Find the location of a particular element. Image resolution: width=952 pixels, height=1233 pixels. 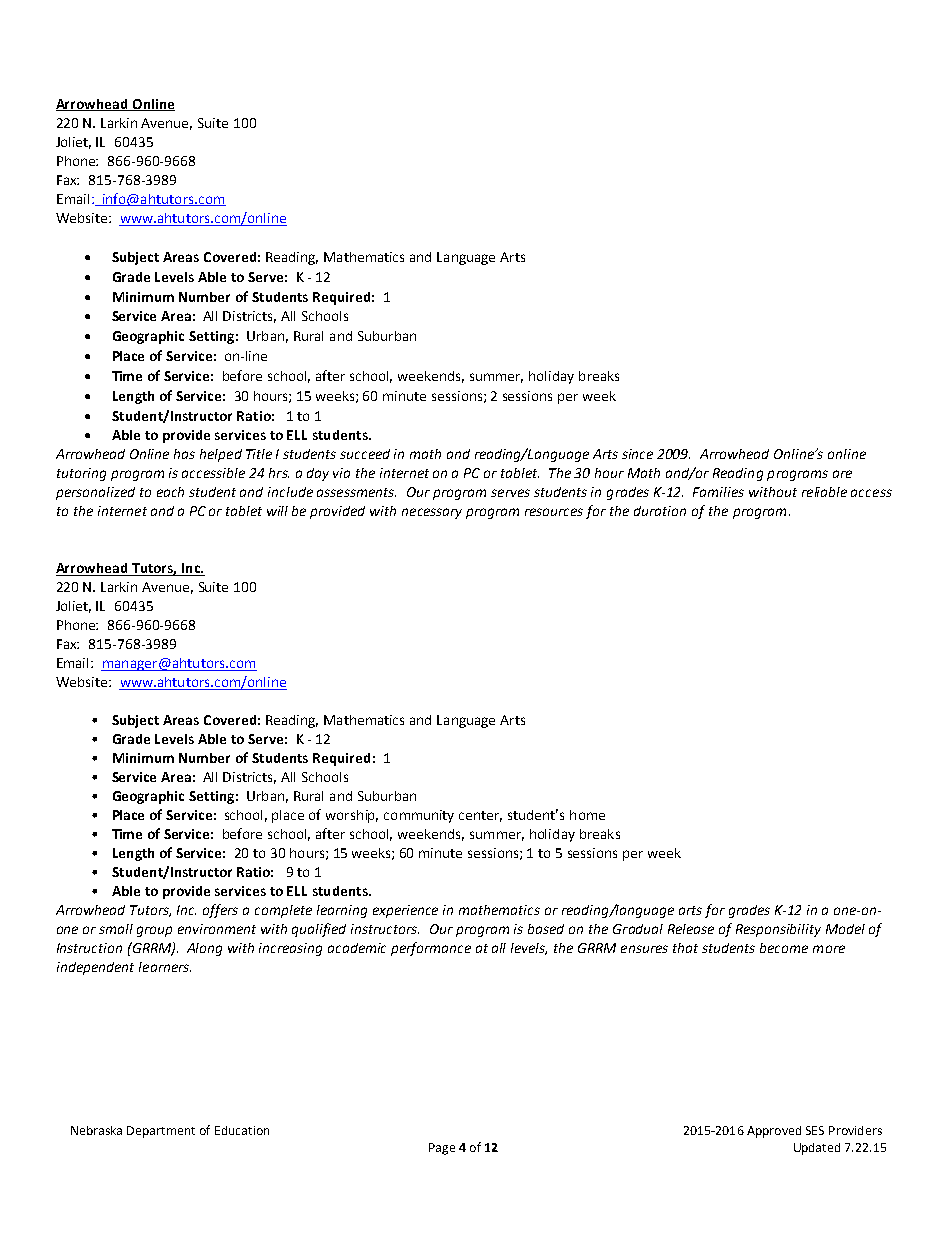

Department is located at coordinates (161, 1132).
